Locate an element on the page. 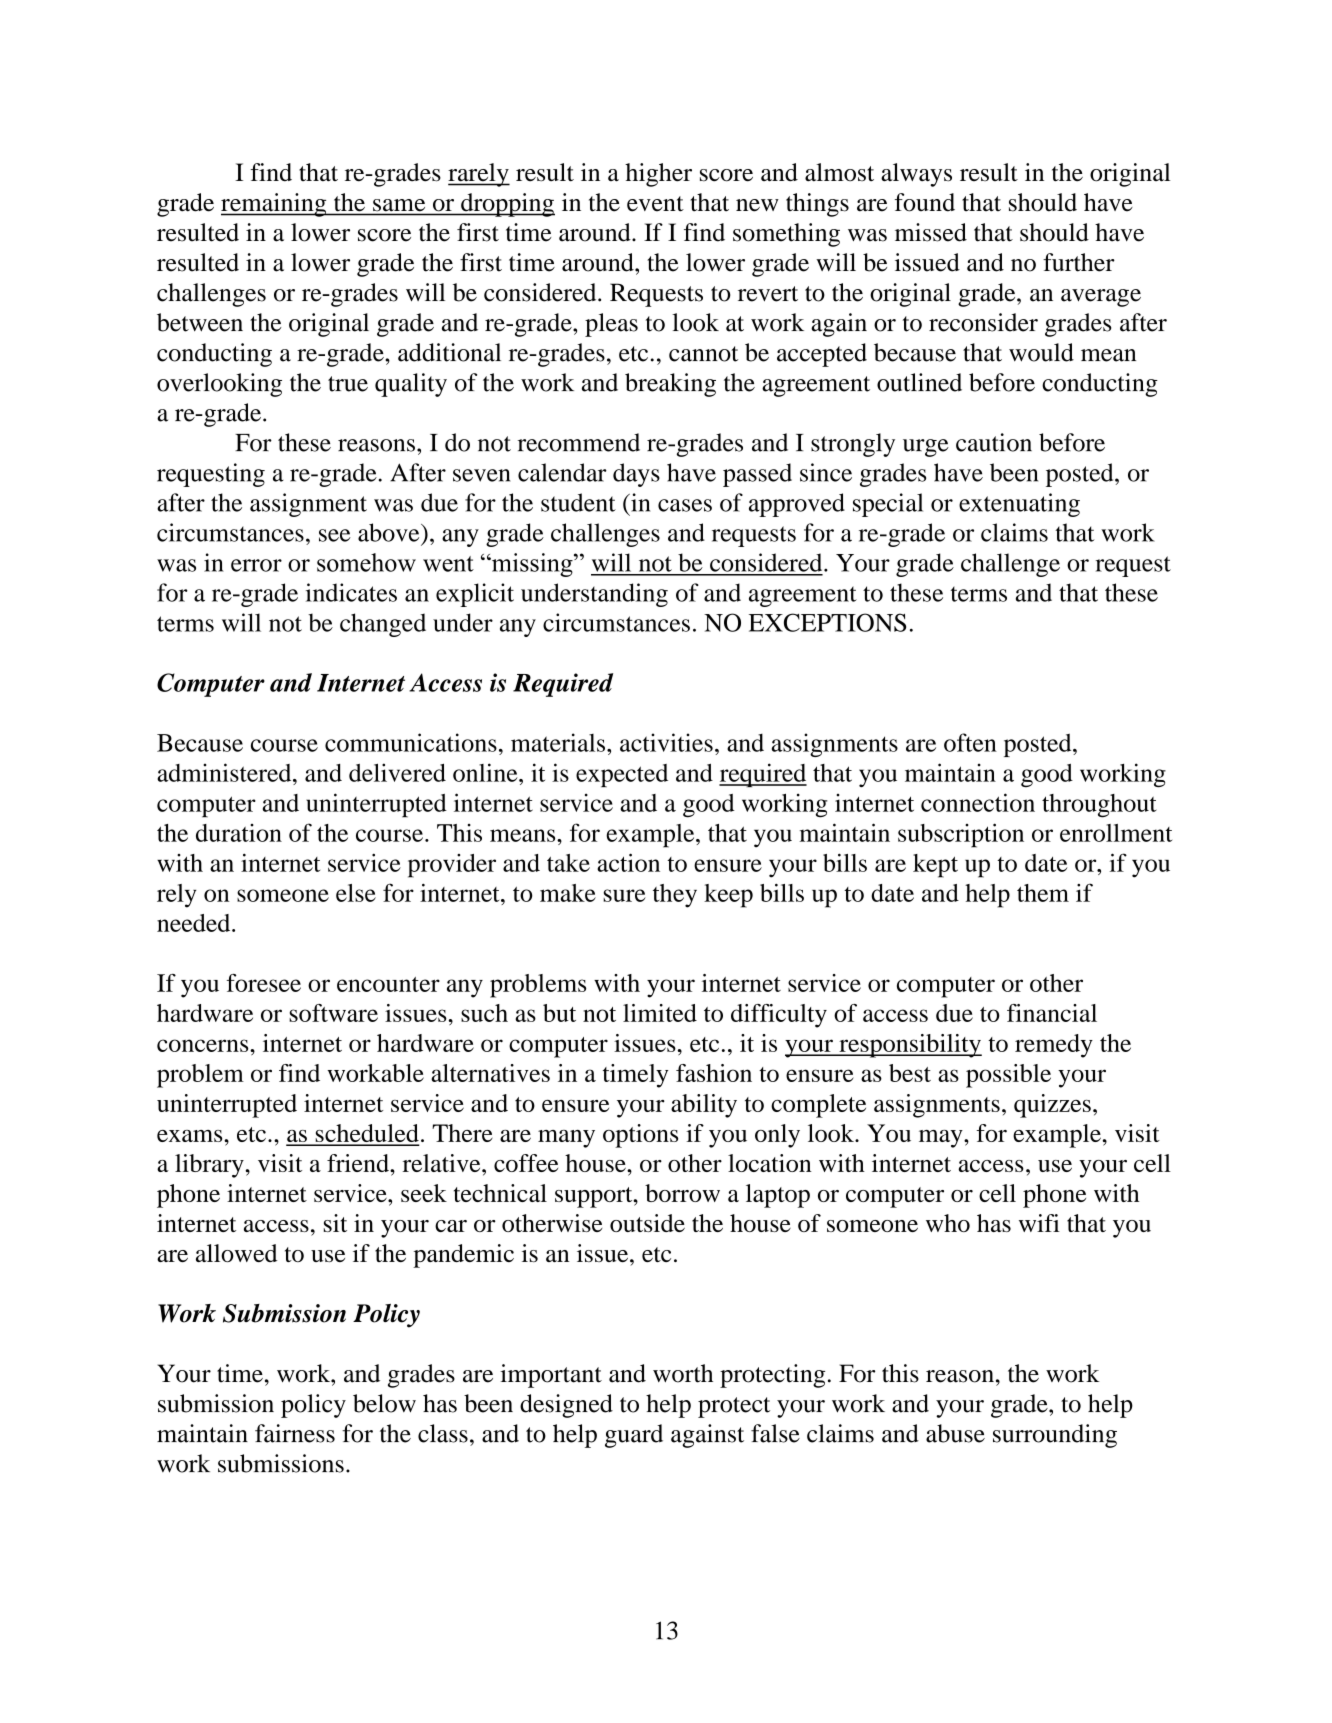 The image size is (1332, 1723). worth is located at coordinates (683, 1373).
